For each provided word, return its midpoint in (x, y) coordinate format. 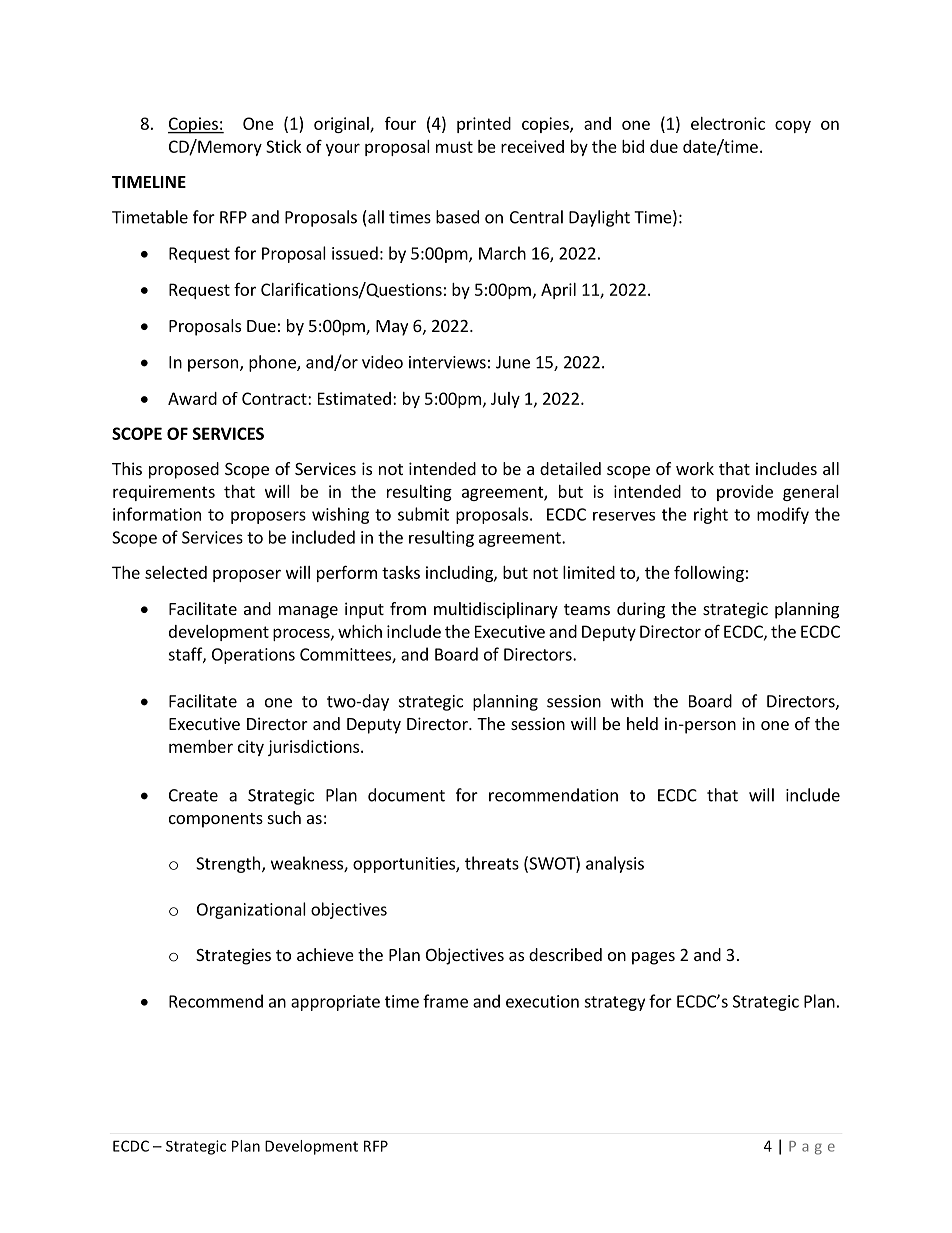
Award (192, 398)
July (505, 400)
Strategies (233, 956)
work (695, 468)
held (642, 723)
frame (445, 1001)
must (454, 147)
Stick (283, 146)
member (201, 746)
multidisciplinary (496, 610)
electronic (728, 123)
